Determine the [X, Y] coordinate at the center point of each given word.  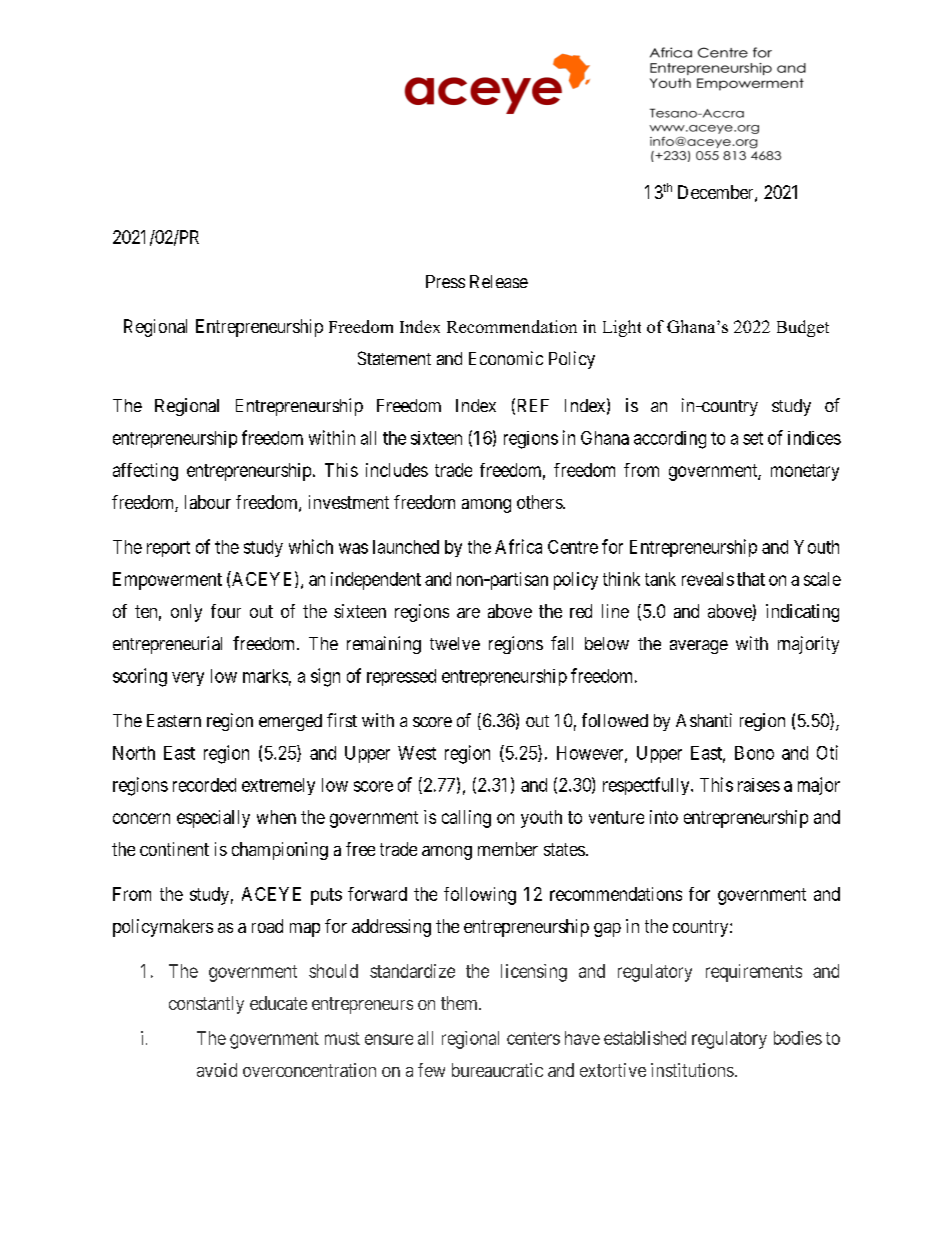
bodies [798, 1038]
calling [466, 819]
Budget [803, 328]
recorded [204, 785]
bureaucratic [497, 1070]
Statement [394, 358]
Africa [518, 546]
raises [759, 785]
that [751, 579]
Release [499, 281]
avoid [217, 1070]
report [168, 549]
